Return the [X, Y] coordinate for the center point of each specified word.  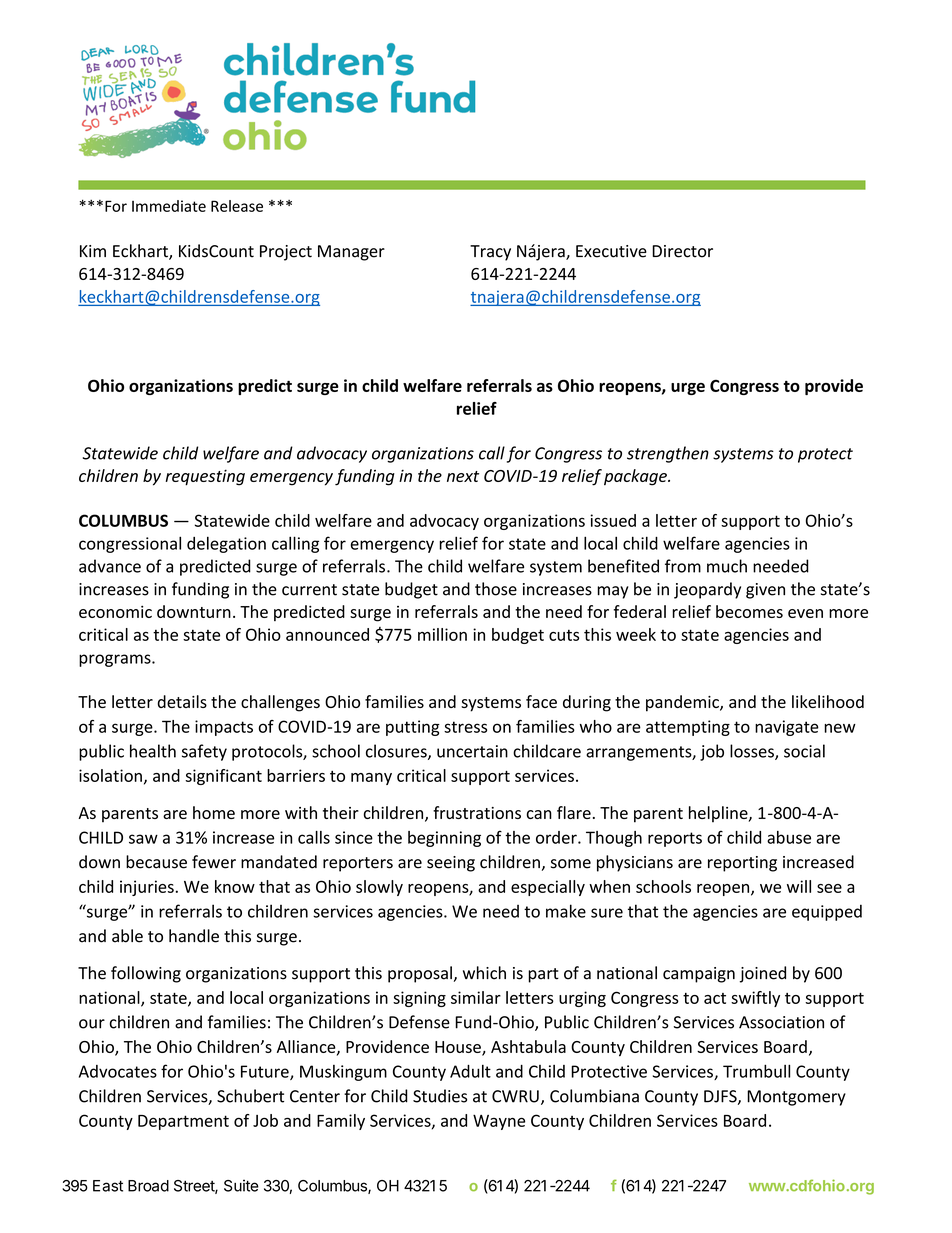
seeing [451, 864]
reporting [742, 864]
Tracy [490, 253]
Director [682, 251]
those [496, 589]
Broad [148, 1186]
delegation [226, 544]
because [156, 862]
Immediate [169, 206]
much [727, 566]
